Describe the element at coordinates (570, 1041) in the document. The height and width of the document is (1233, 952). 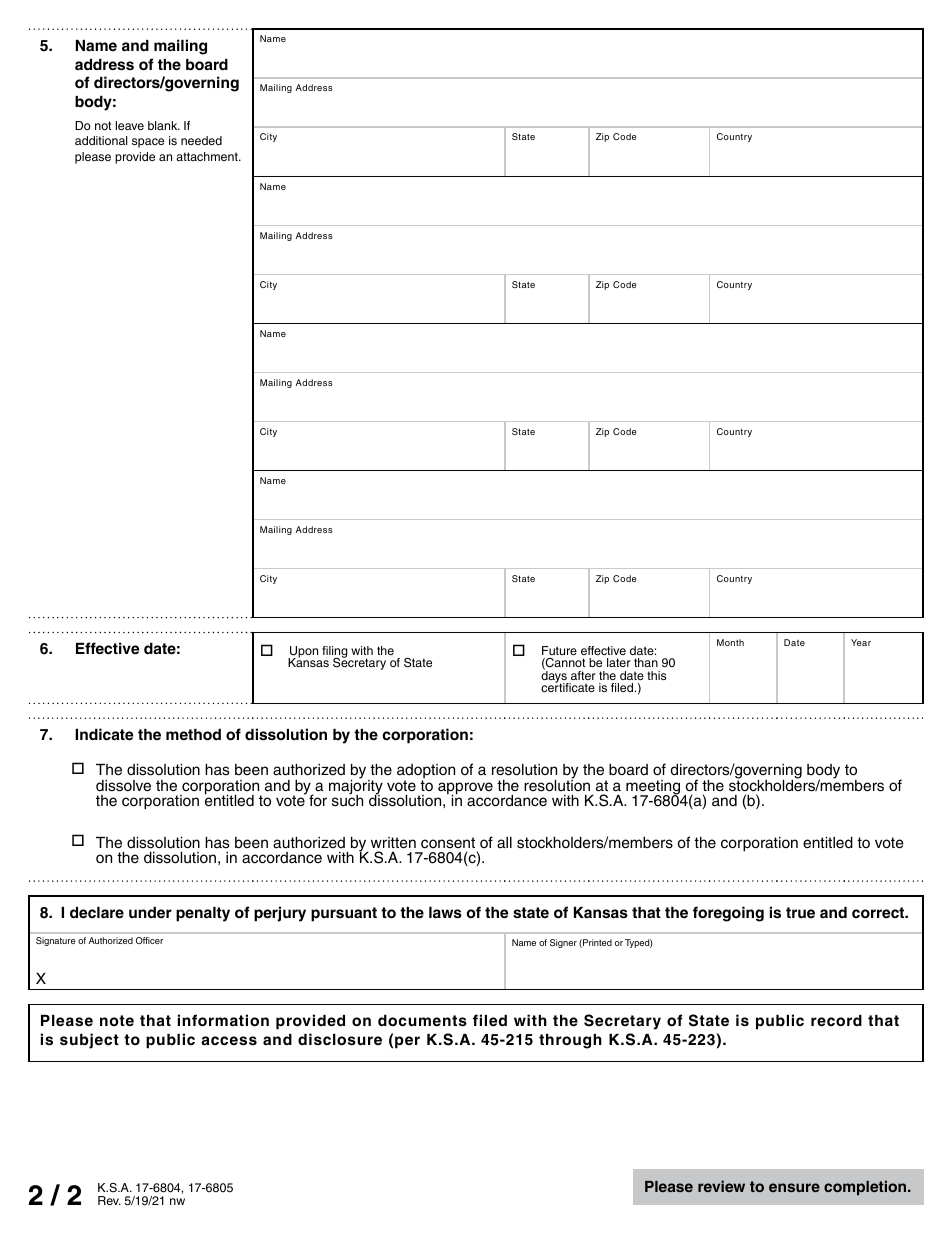
I see `through` at that location.
